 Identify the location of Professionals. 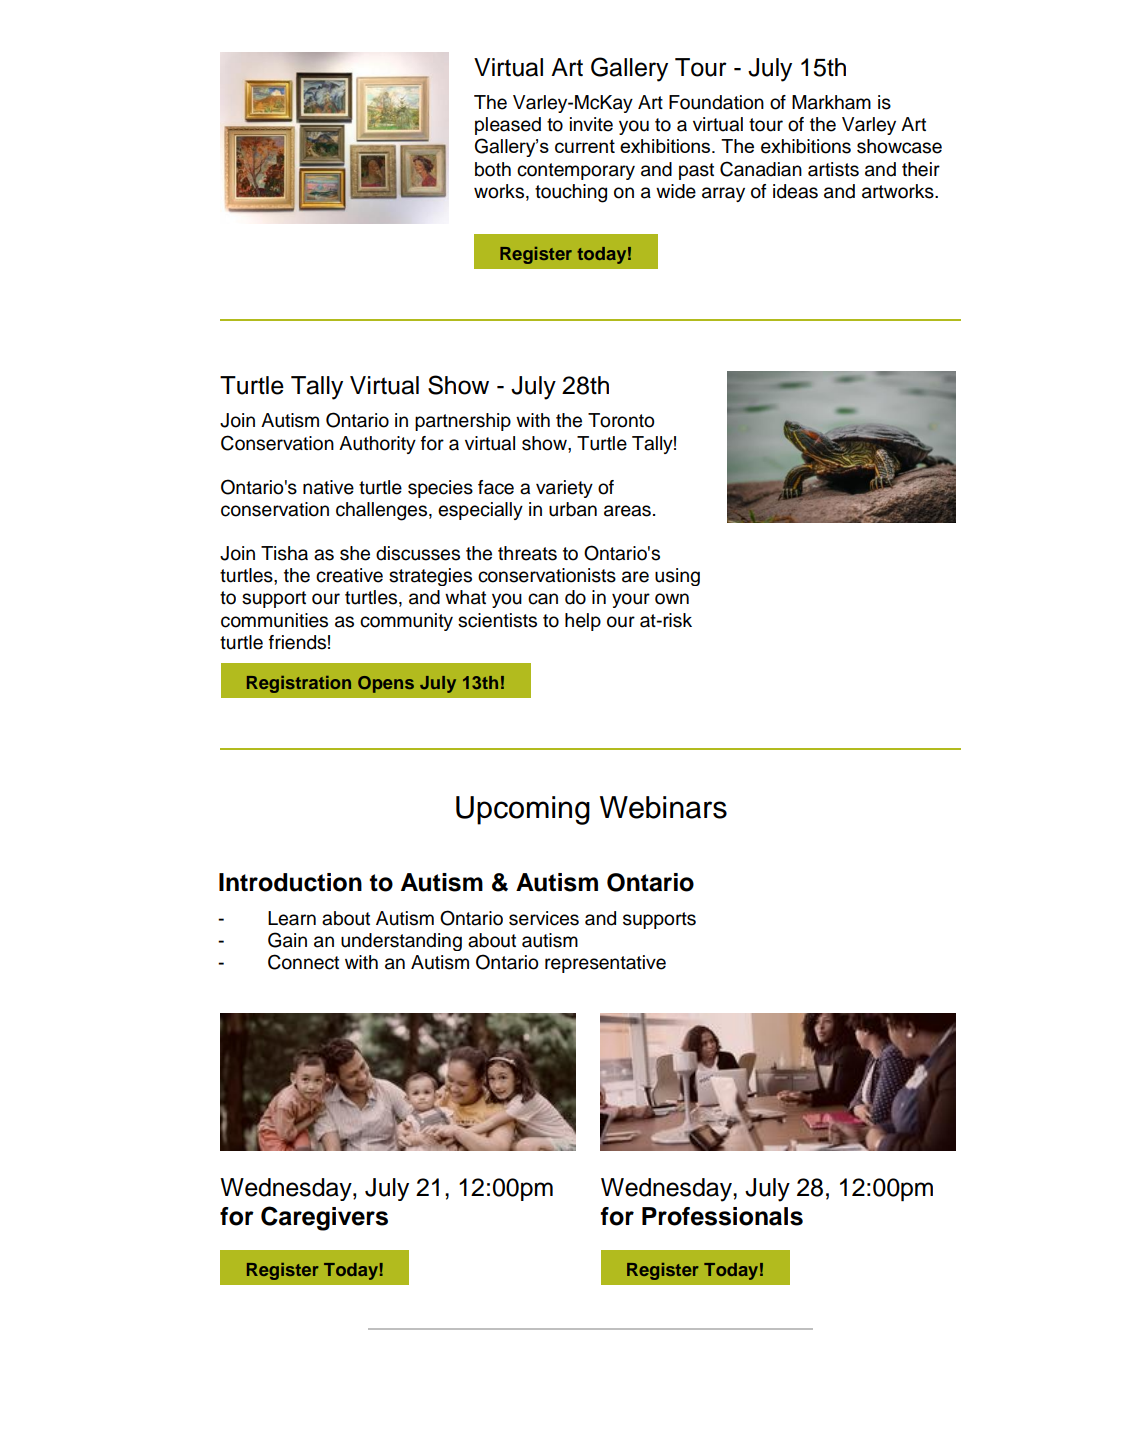
(722, 1216).
